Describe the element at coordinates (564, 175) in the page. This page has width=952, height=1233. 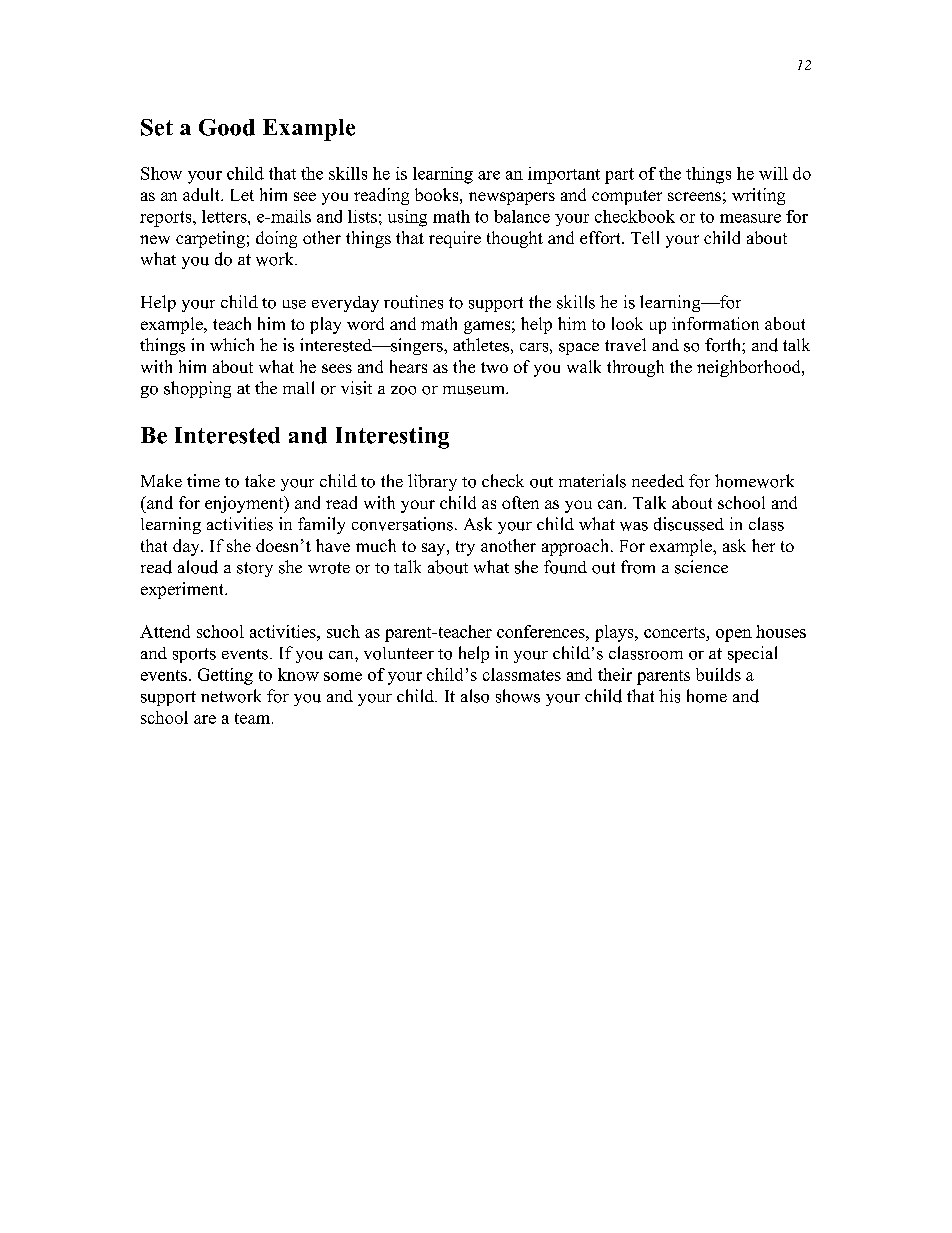
I see `important` at that location.
